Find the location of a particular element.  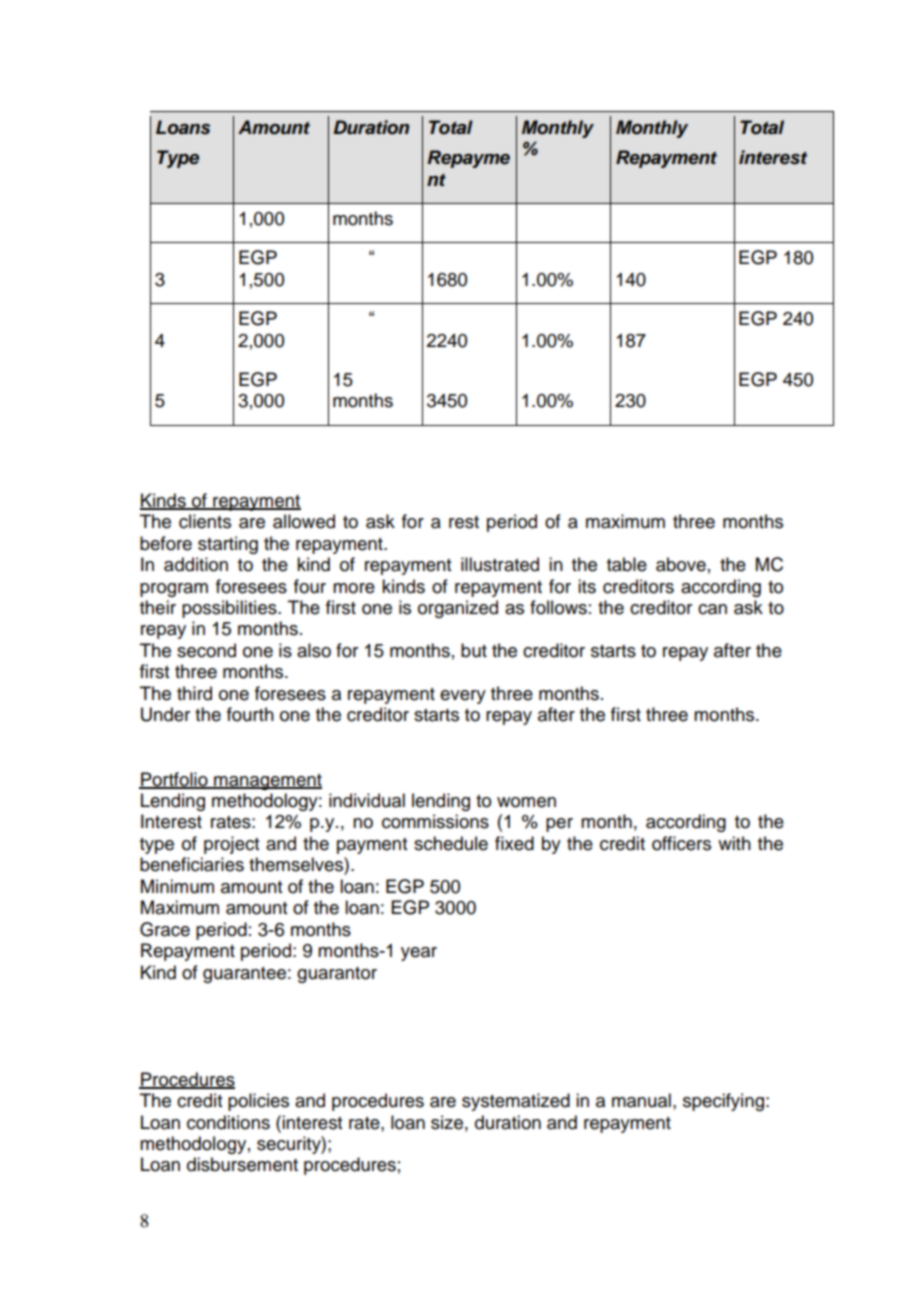

disbursement is located at coordinates (242, 1164).
